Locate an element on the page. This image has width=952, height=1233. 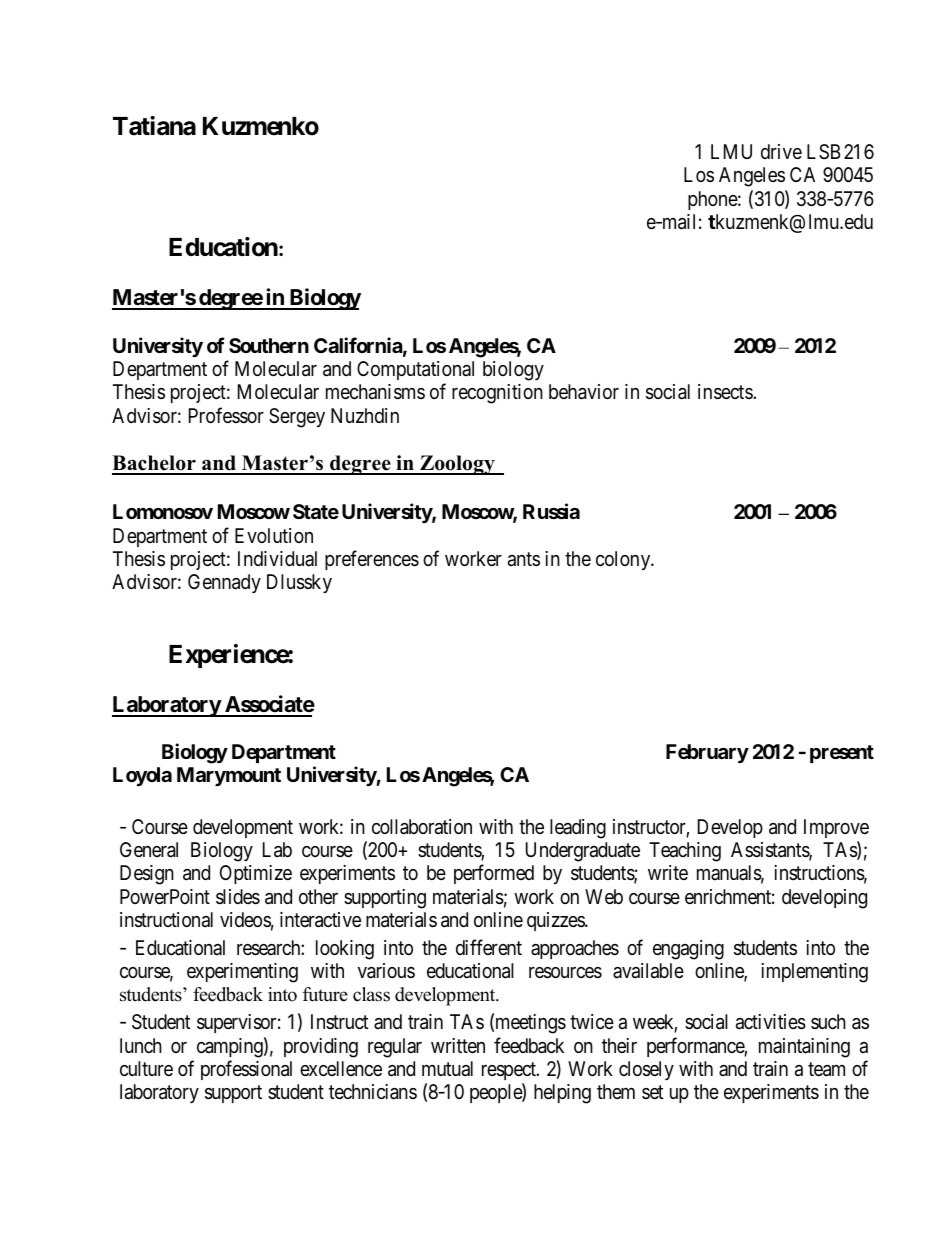
respect is located at coordinates (510, 1071).
